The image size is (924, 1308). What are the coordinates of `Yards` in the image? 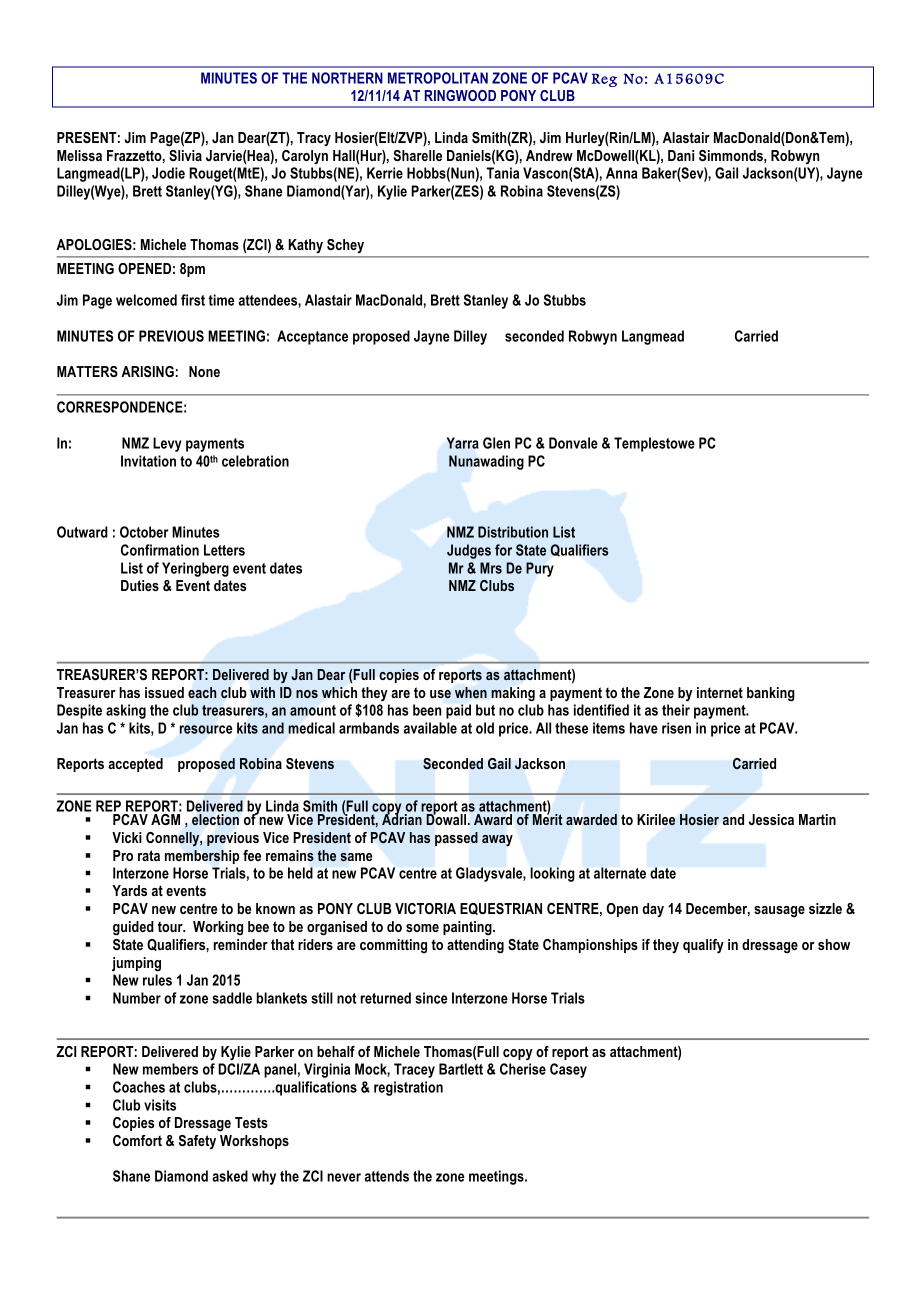 It's located at (129, 890).
